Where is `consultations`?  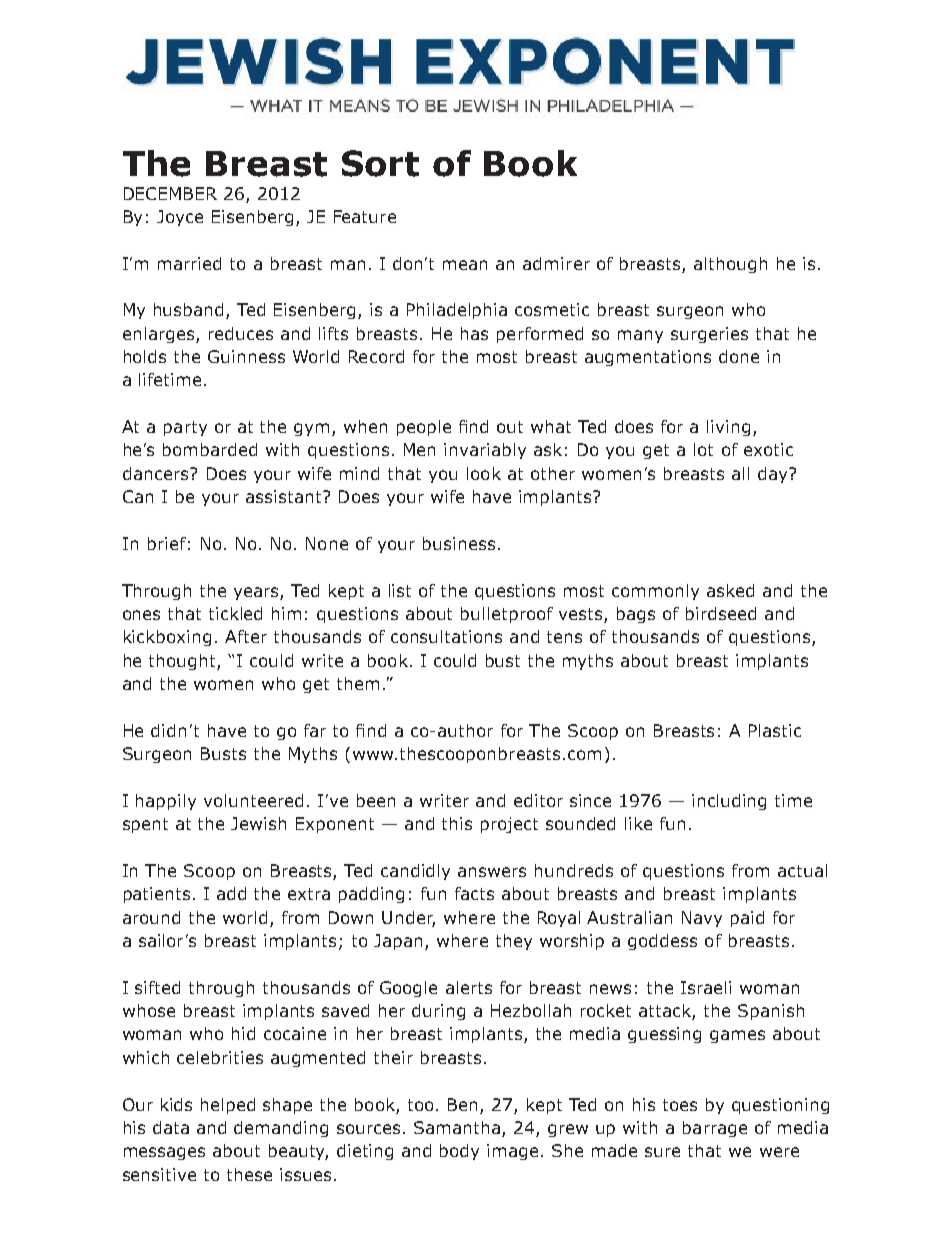 consultations is located at coordinates (446, 636).
